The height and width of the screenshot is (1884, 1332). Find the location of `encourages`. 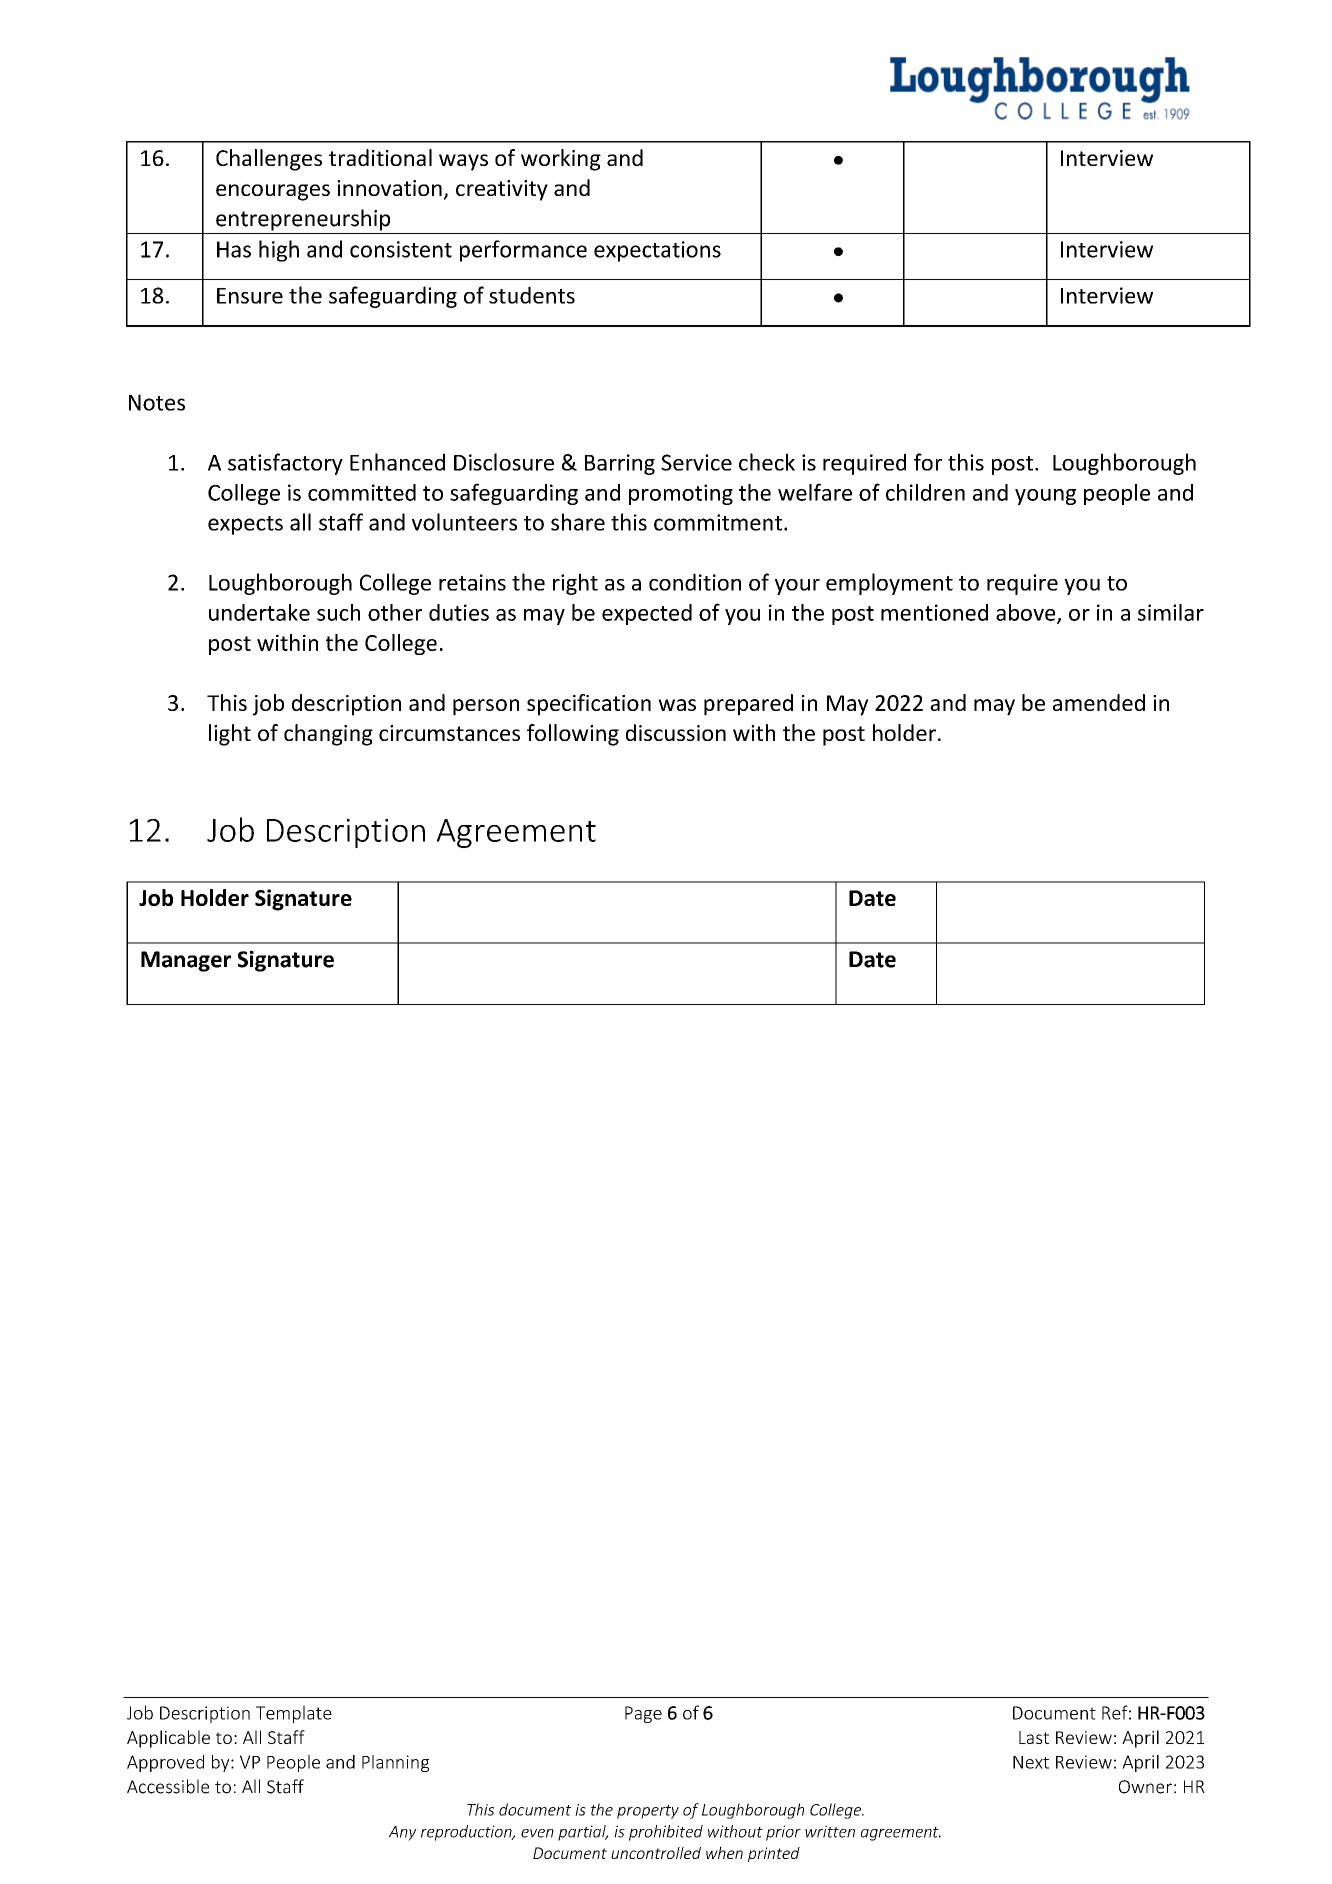

encourages is located at coordinates (273, 192).
